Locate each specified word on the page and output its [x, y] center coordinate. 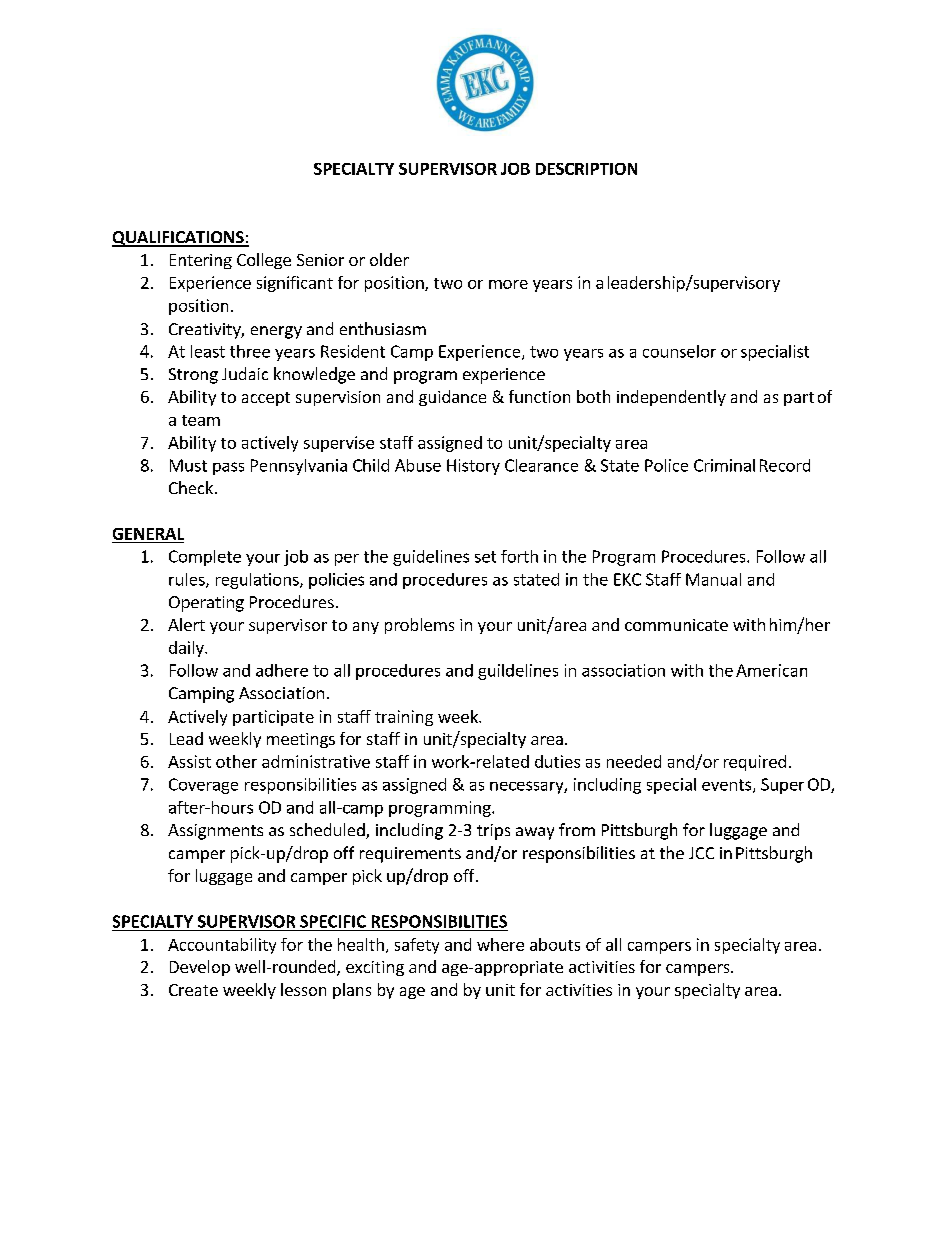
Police [666, 465]
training [404, 718]
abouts [555, 944]
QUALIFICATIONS [179, 239]
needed [634, 761]
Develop [200, 968]
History [473, 467]
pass [228, 468]
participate [273, 718]
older [389, 259]
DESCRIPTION [586, 169]
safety [417, 946]
